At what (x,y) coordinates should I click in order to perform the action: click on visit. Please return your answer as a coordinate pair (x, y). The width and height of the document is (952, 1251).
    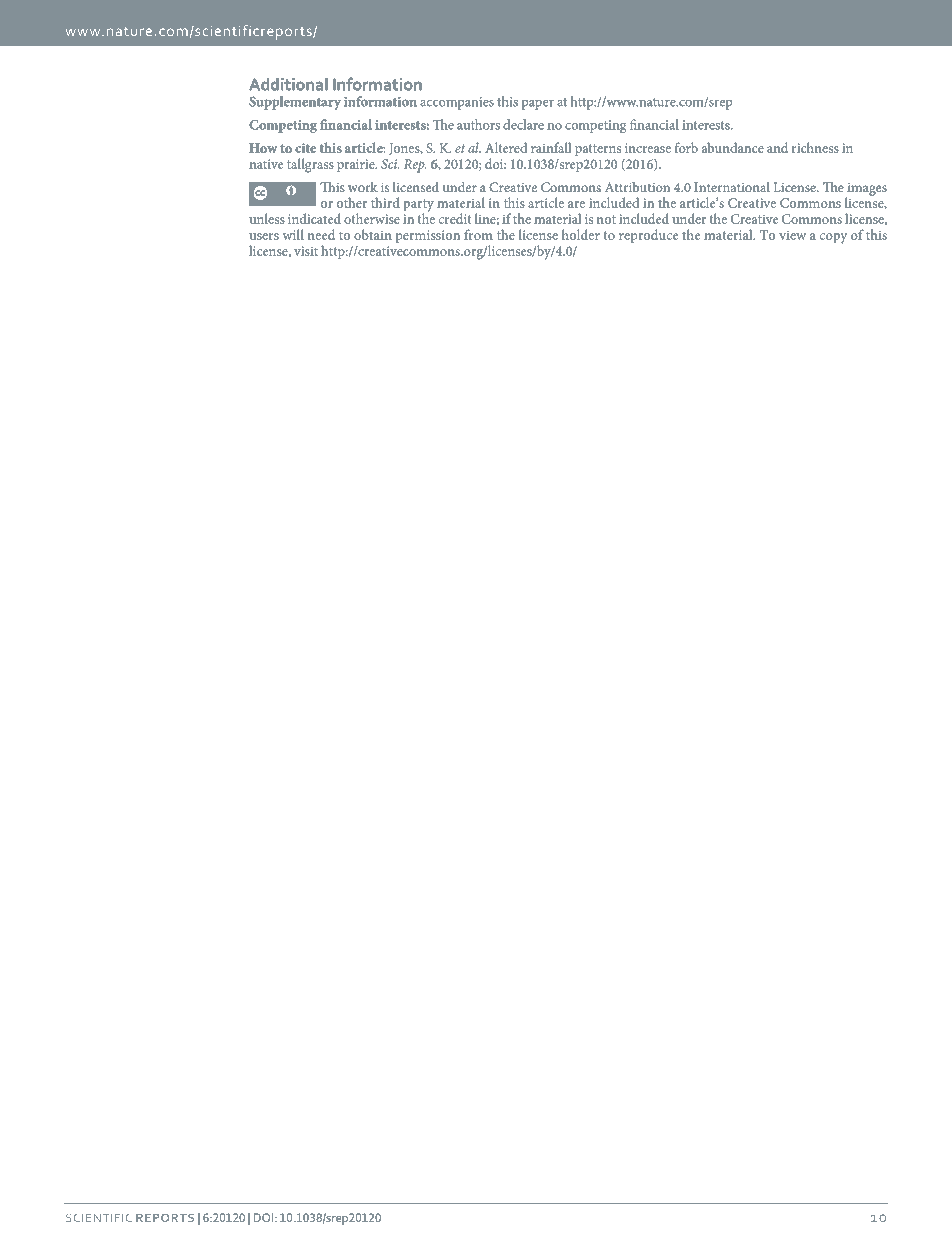
    Looking at the image, I should click on (306, 251).
